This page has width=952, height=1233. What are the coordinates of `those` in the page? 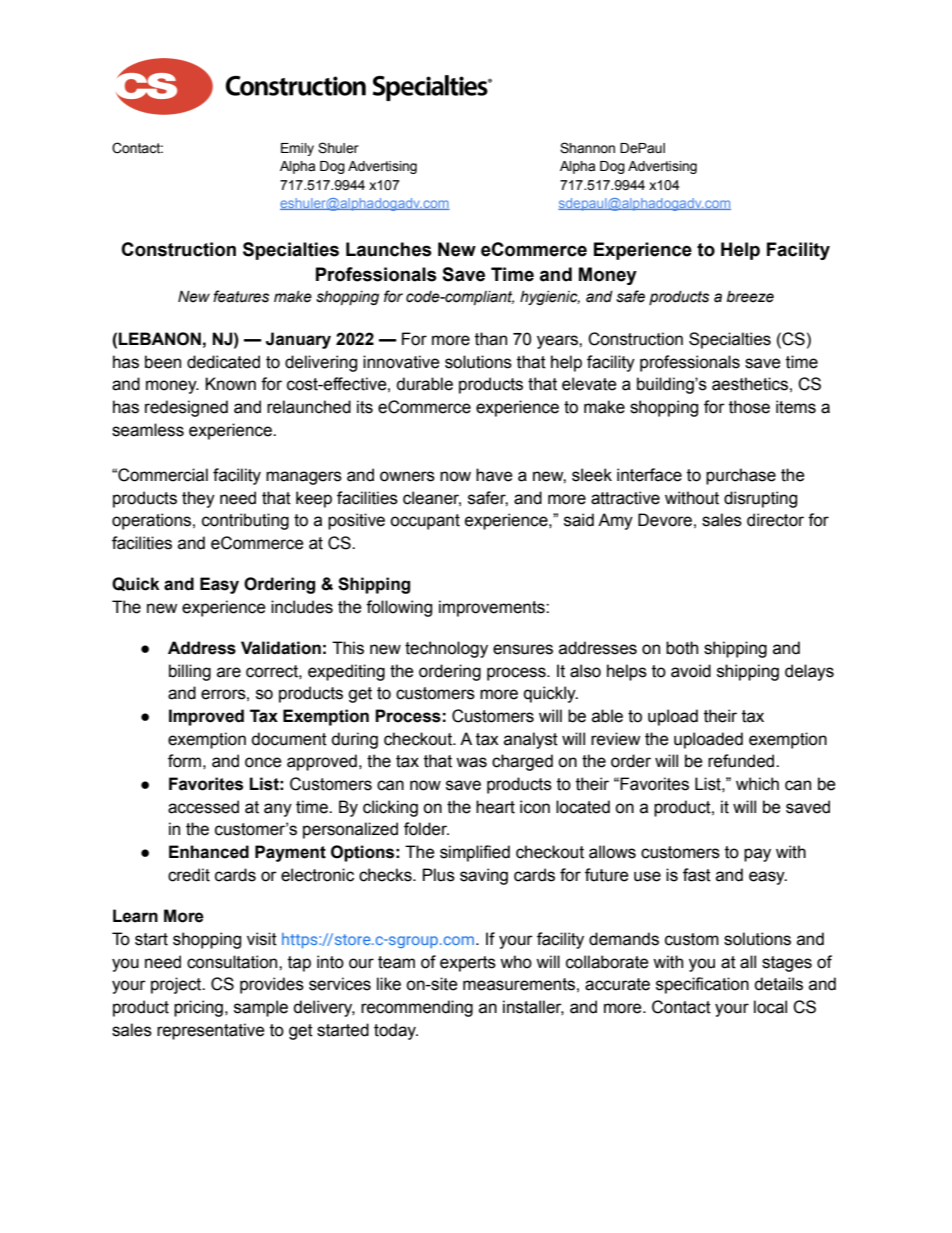 It's located at (749, 407).
